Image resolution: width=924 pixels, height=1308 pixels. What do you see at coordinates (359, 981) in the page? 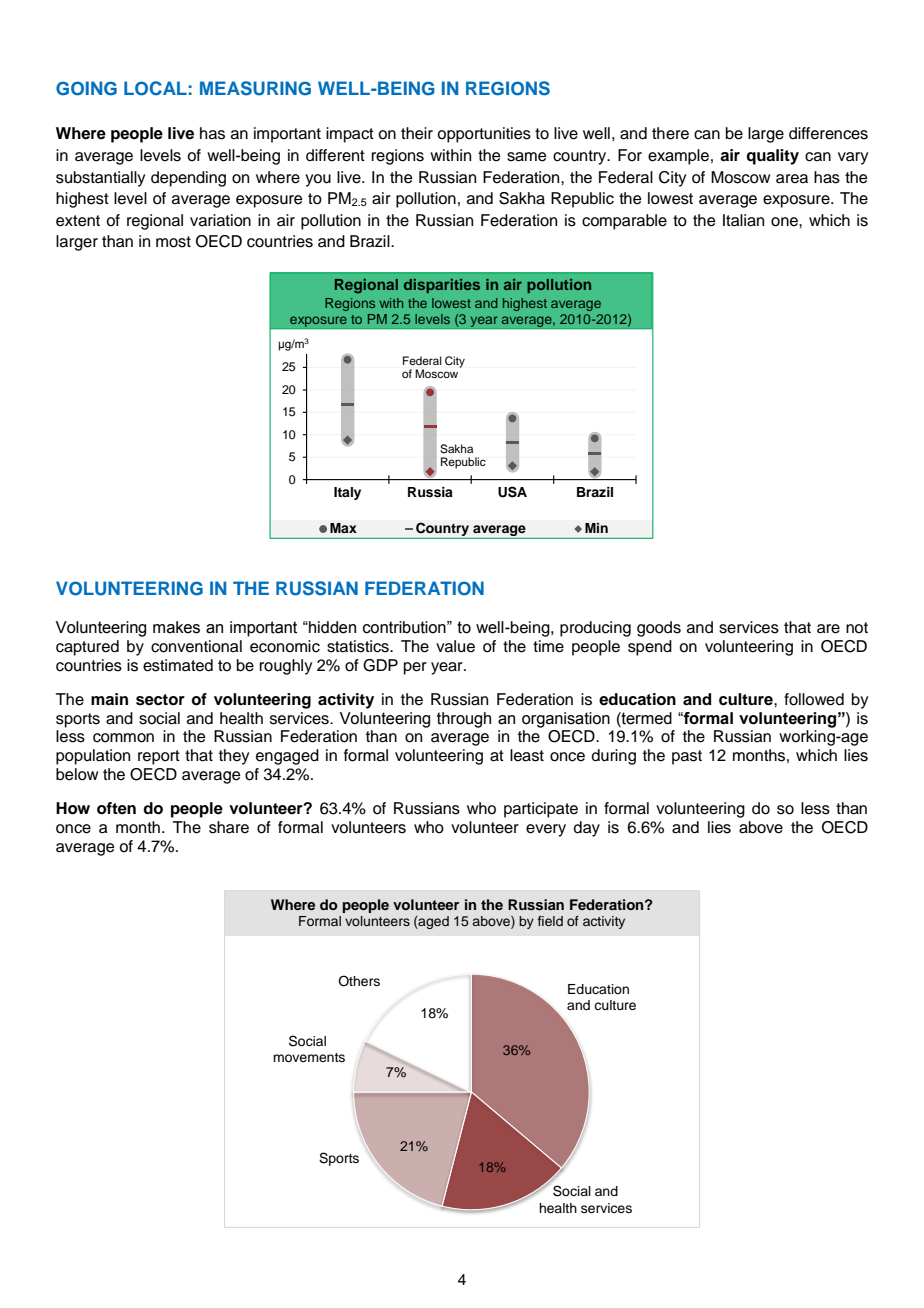
I see `Others` at bounding box center [359, 981].
